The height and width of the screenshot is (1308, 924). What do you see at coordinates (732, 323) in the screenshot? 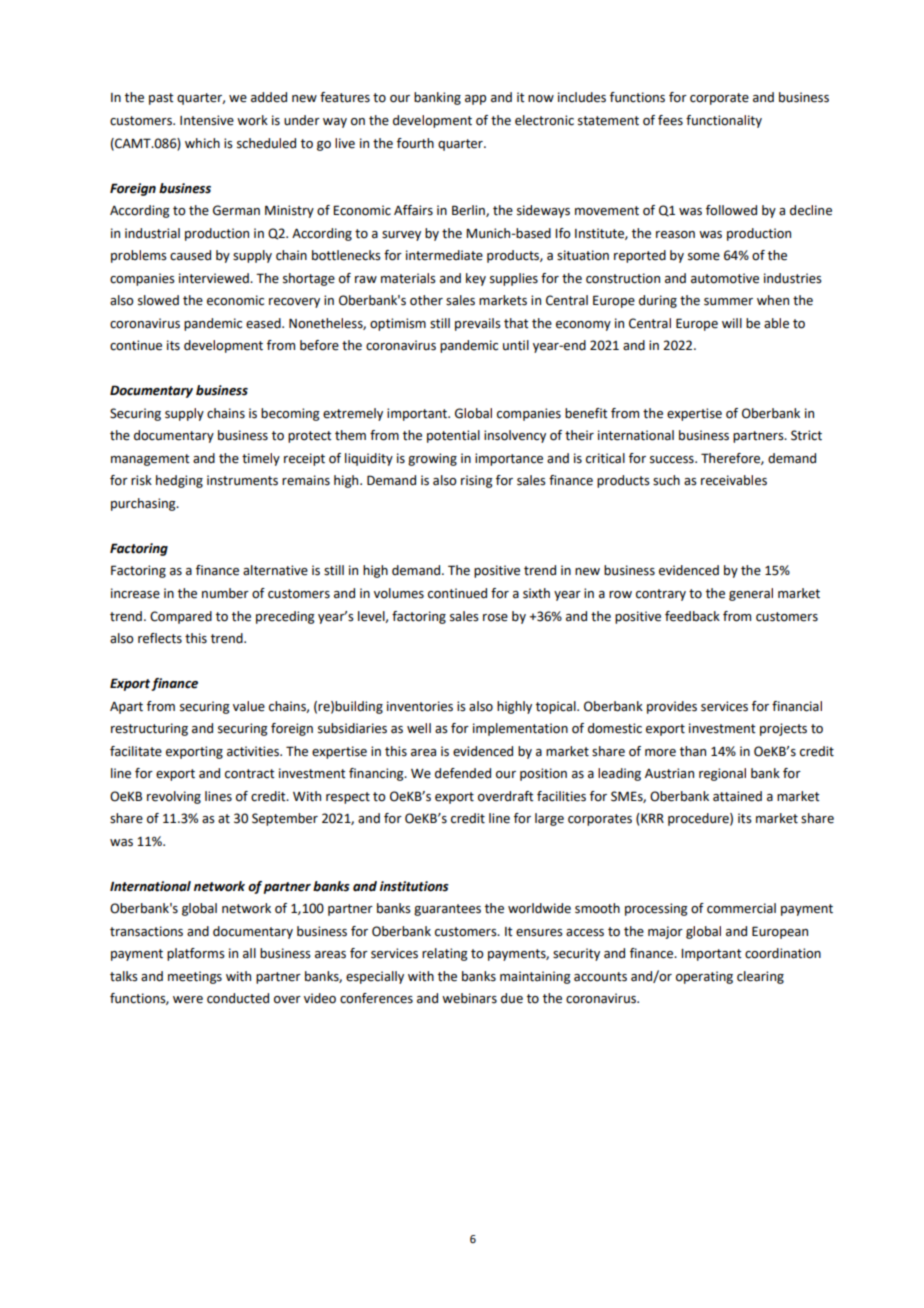
I see `will` at bounding box center [732, 323].
